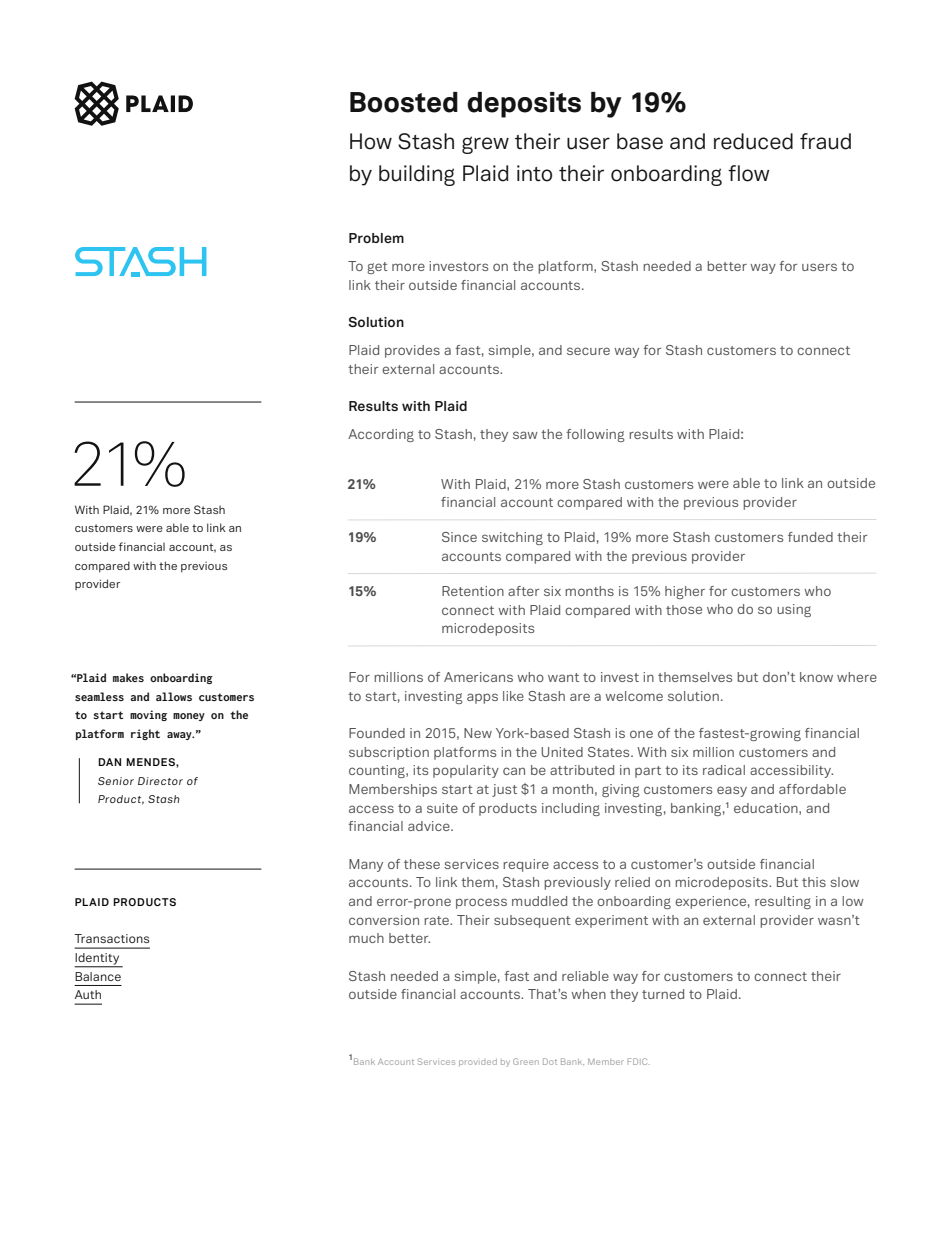  What do you see at coordinates (485, 145) in the image?
I see `grew` at bounding box center [485, 145].
